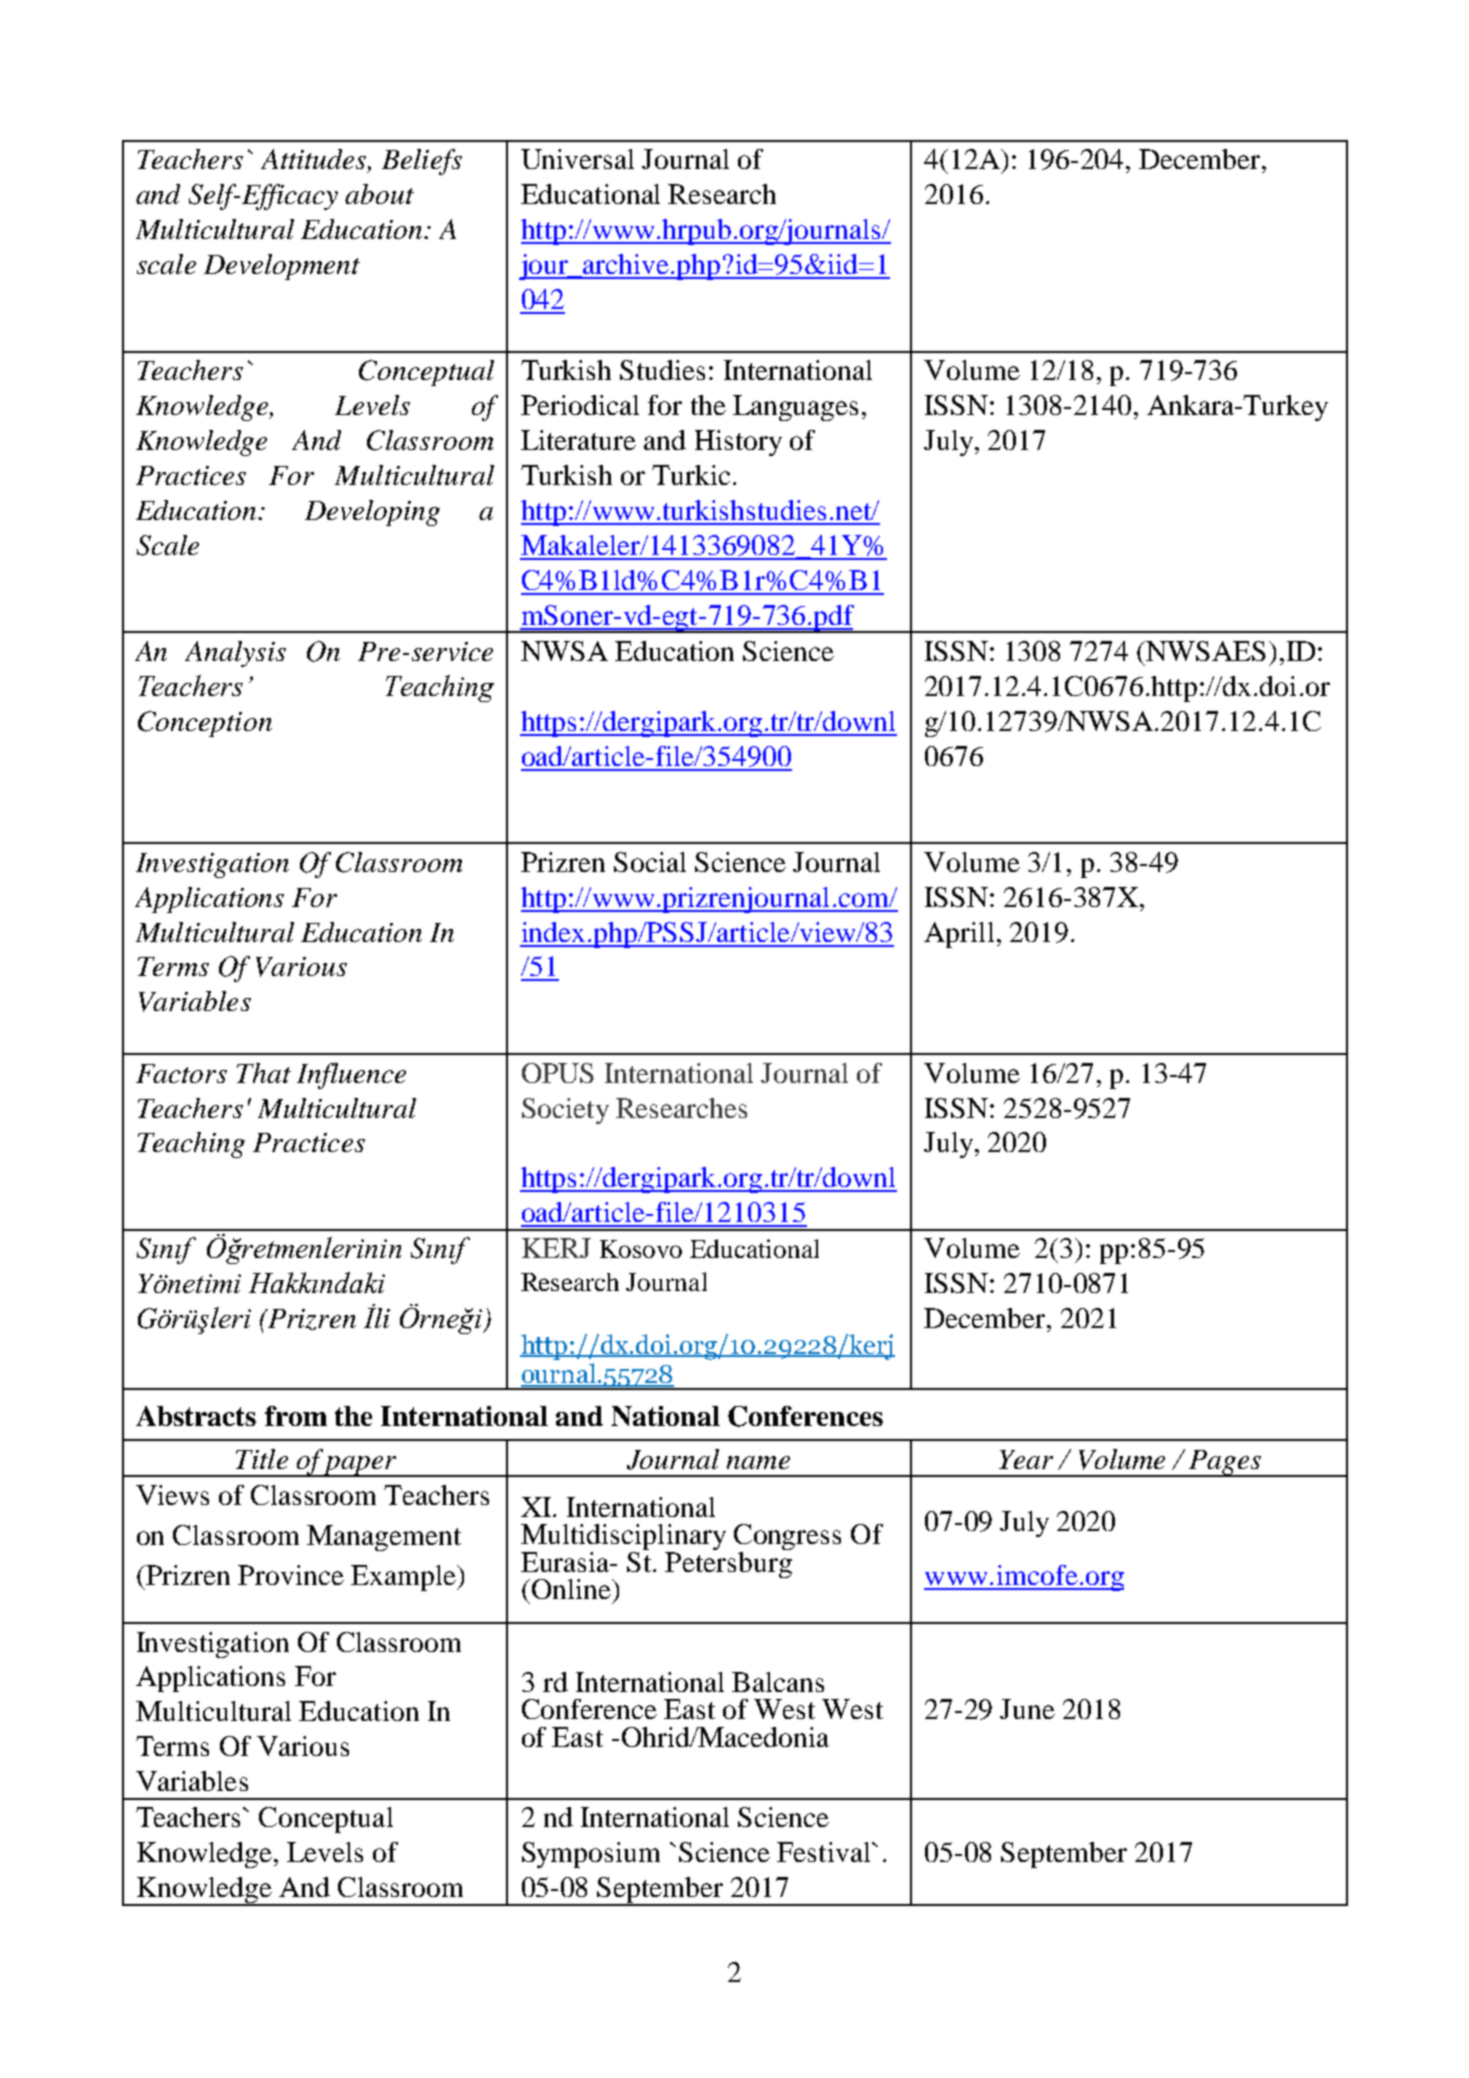  Describe the element at coordinates (641, 1249) in the screenshot. I see `Kosovo` at that location.
